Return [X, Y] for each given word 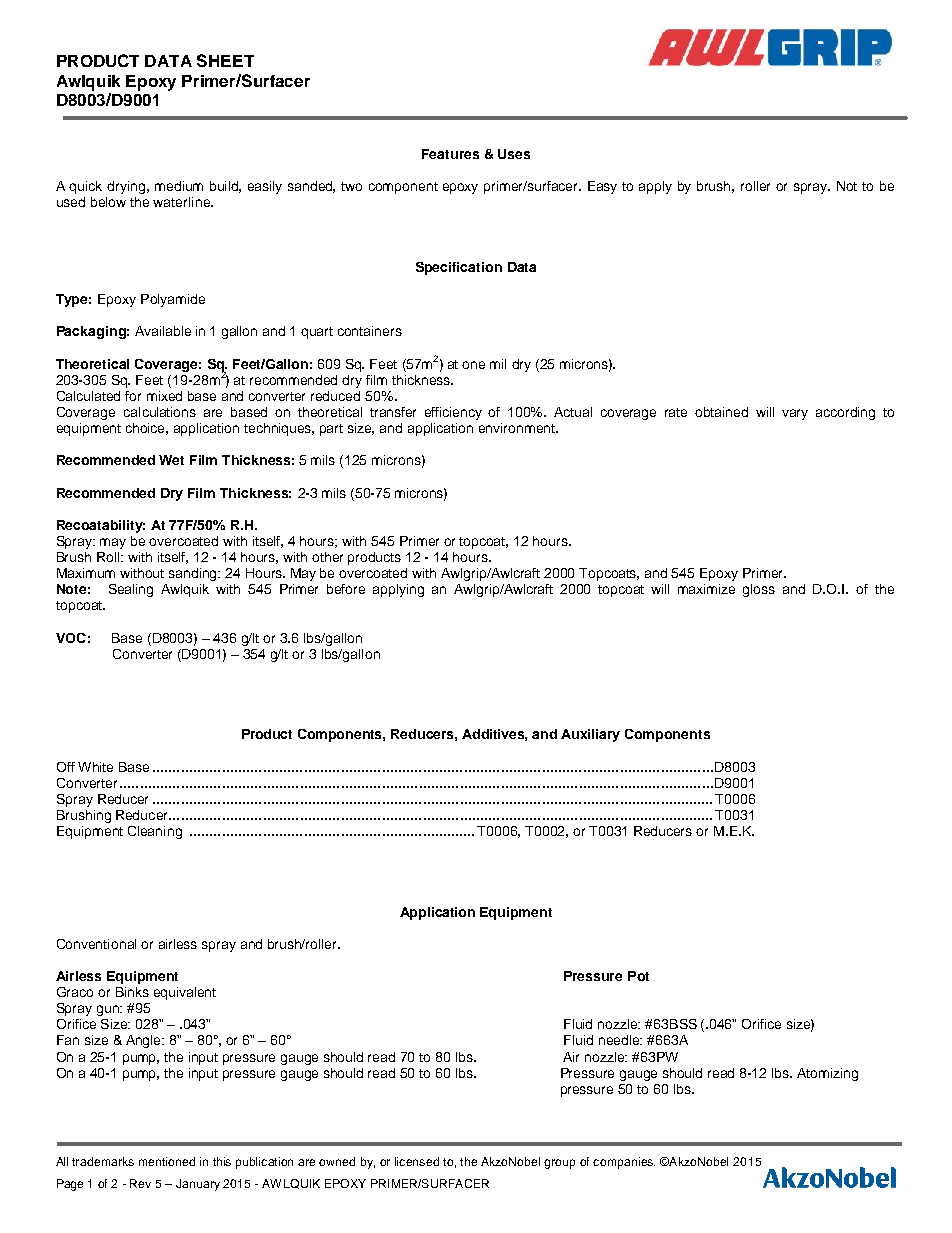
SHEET [225, 60]
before [346, 589]
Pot [638, 976]
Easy [602, 187]
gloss [759, 590]
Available [163, 331]
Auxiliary [590, 735]
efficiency [453, 413]
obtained [721, 412]
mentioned [167, 1161]
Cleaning [155, 832]
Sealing [131, 590]
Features [450, 154]
